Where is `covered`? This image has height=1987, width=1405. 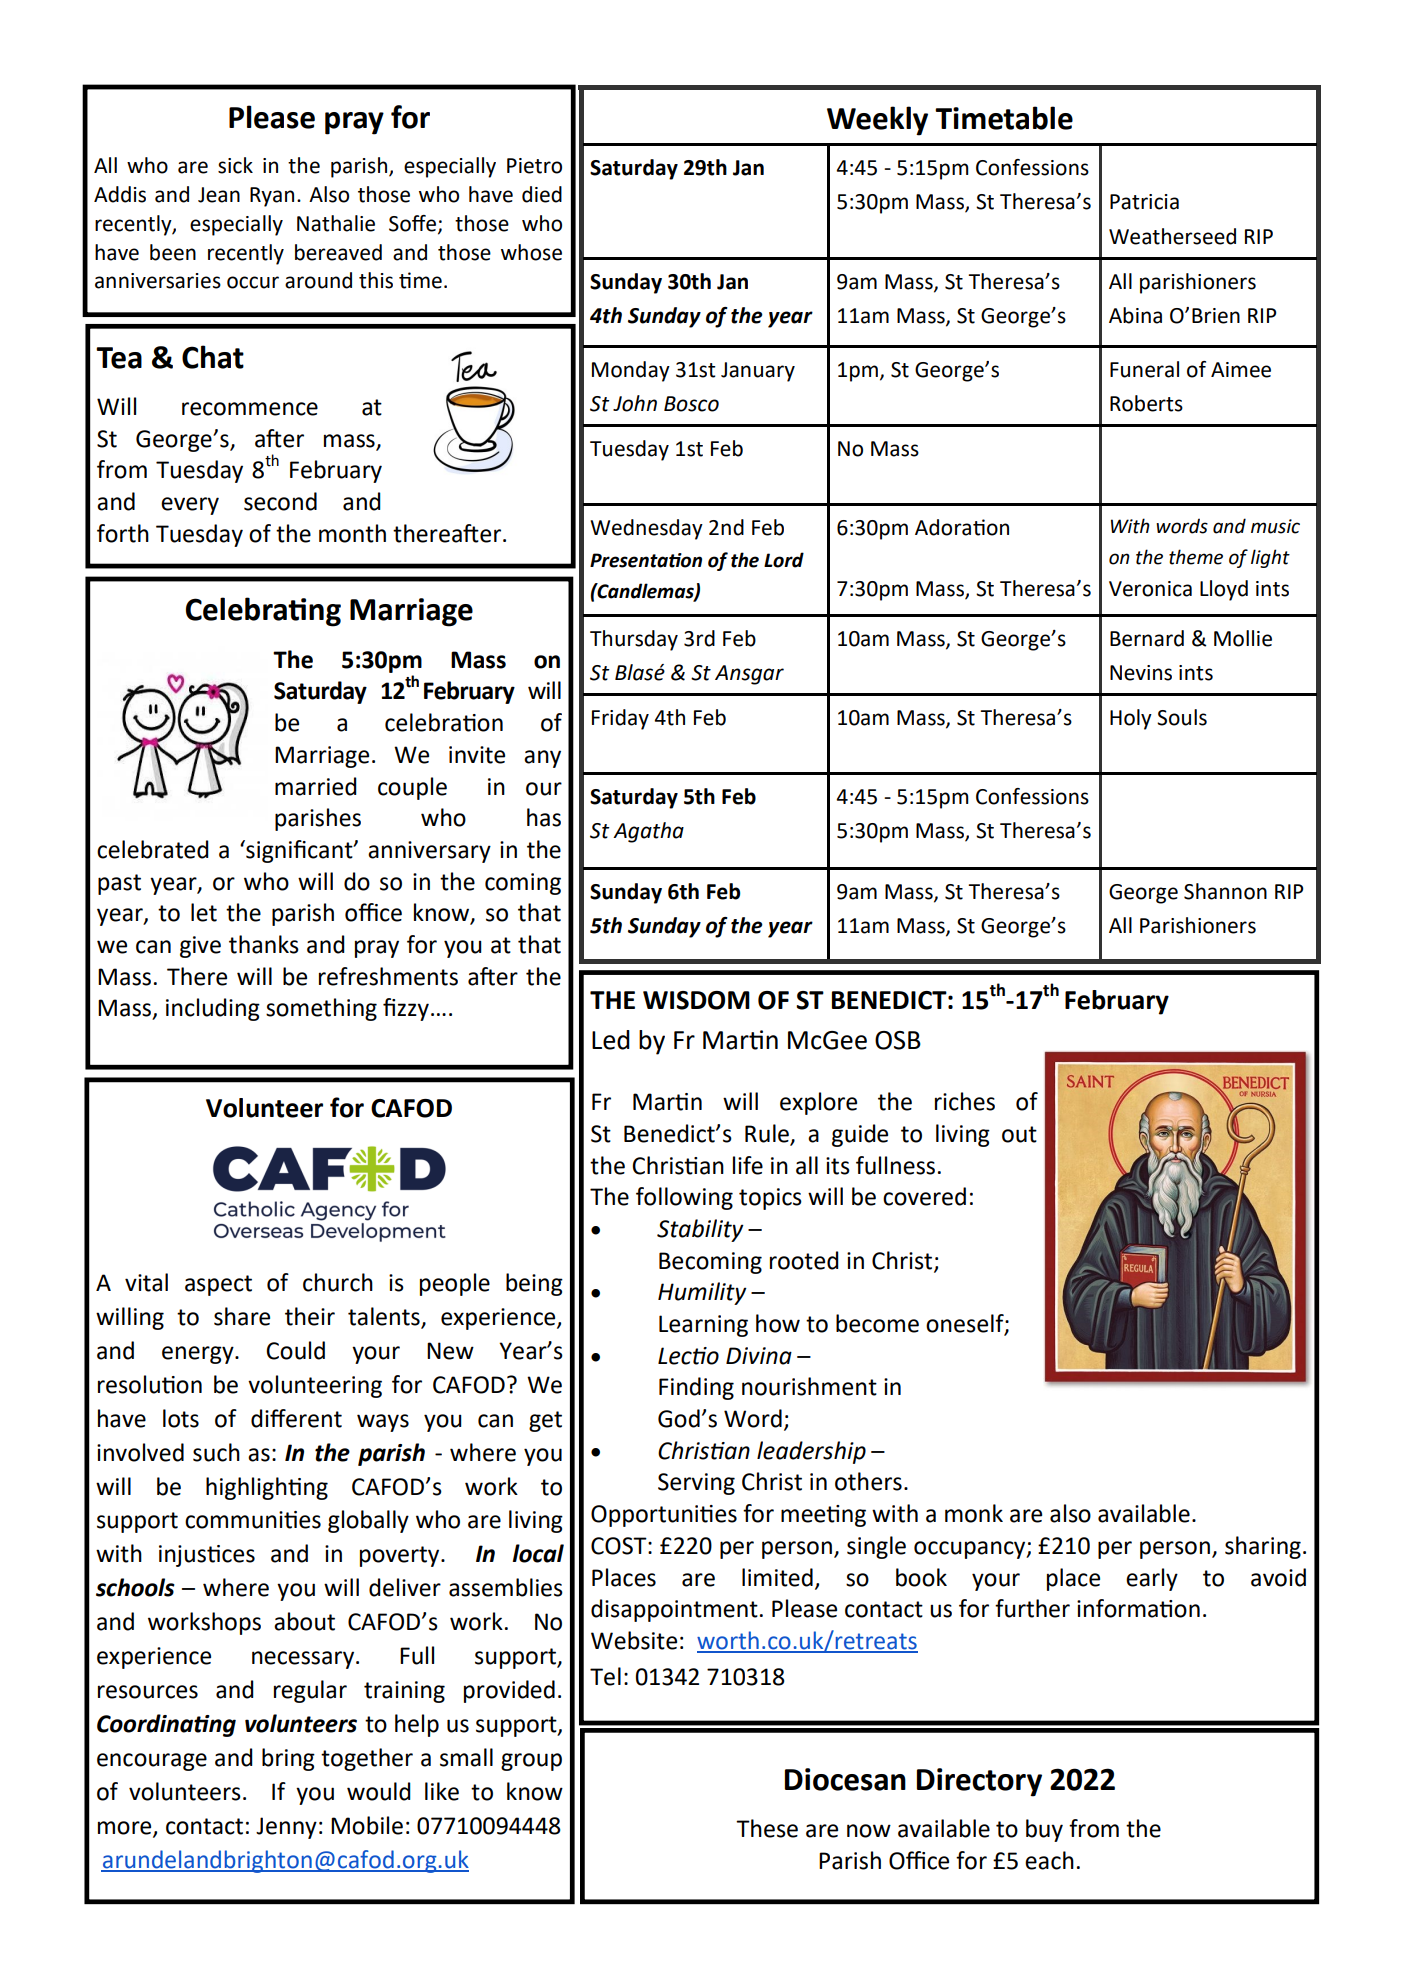 covered is located at coordinates (924, 1196).
